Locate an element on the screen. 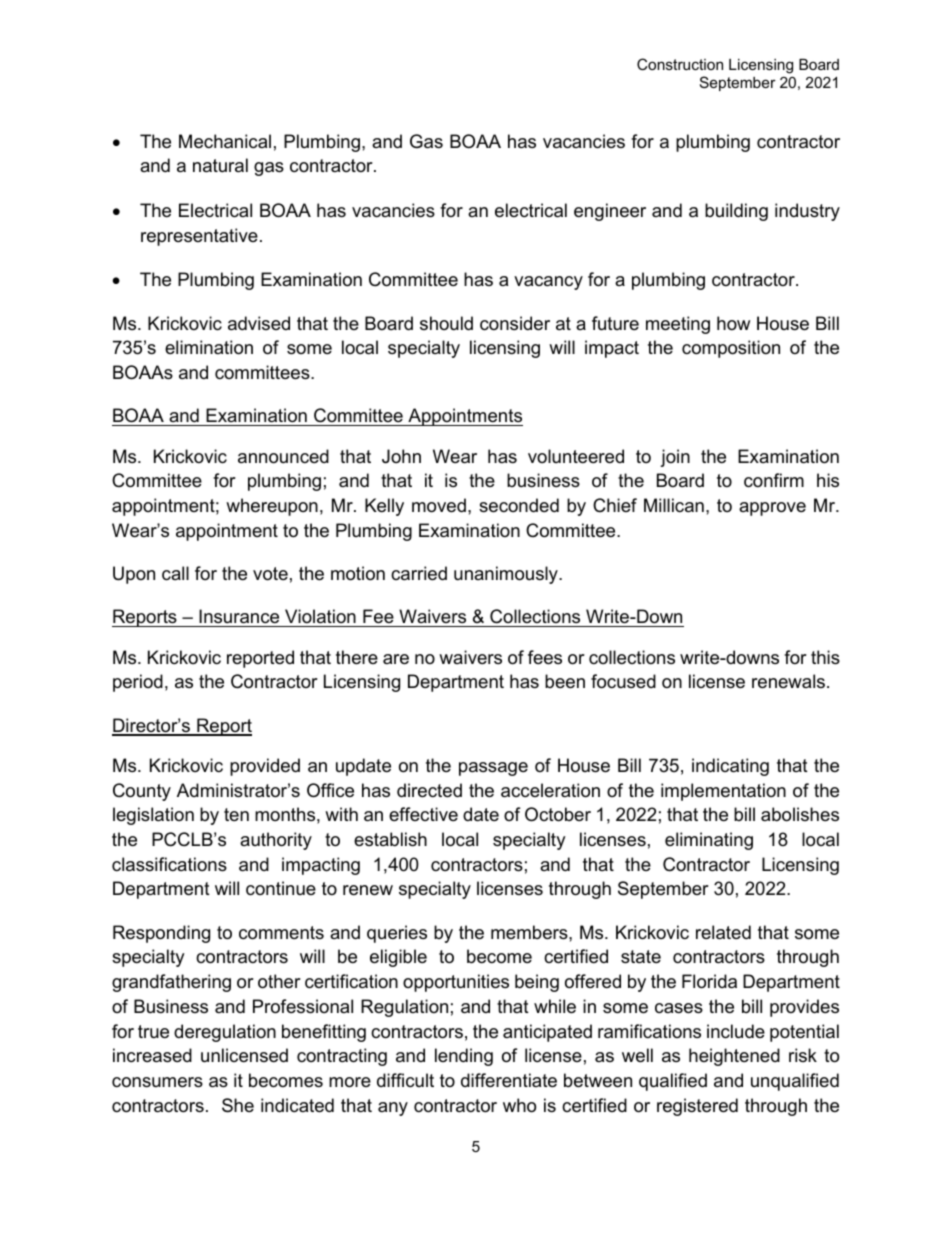 The height and width of the screenshot is (1233, 952). Insurance is located at coordinates (239, 618).
